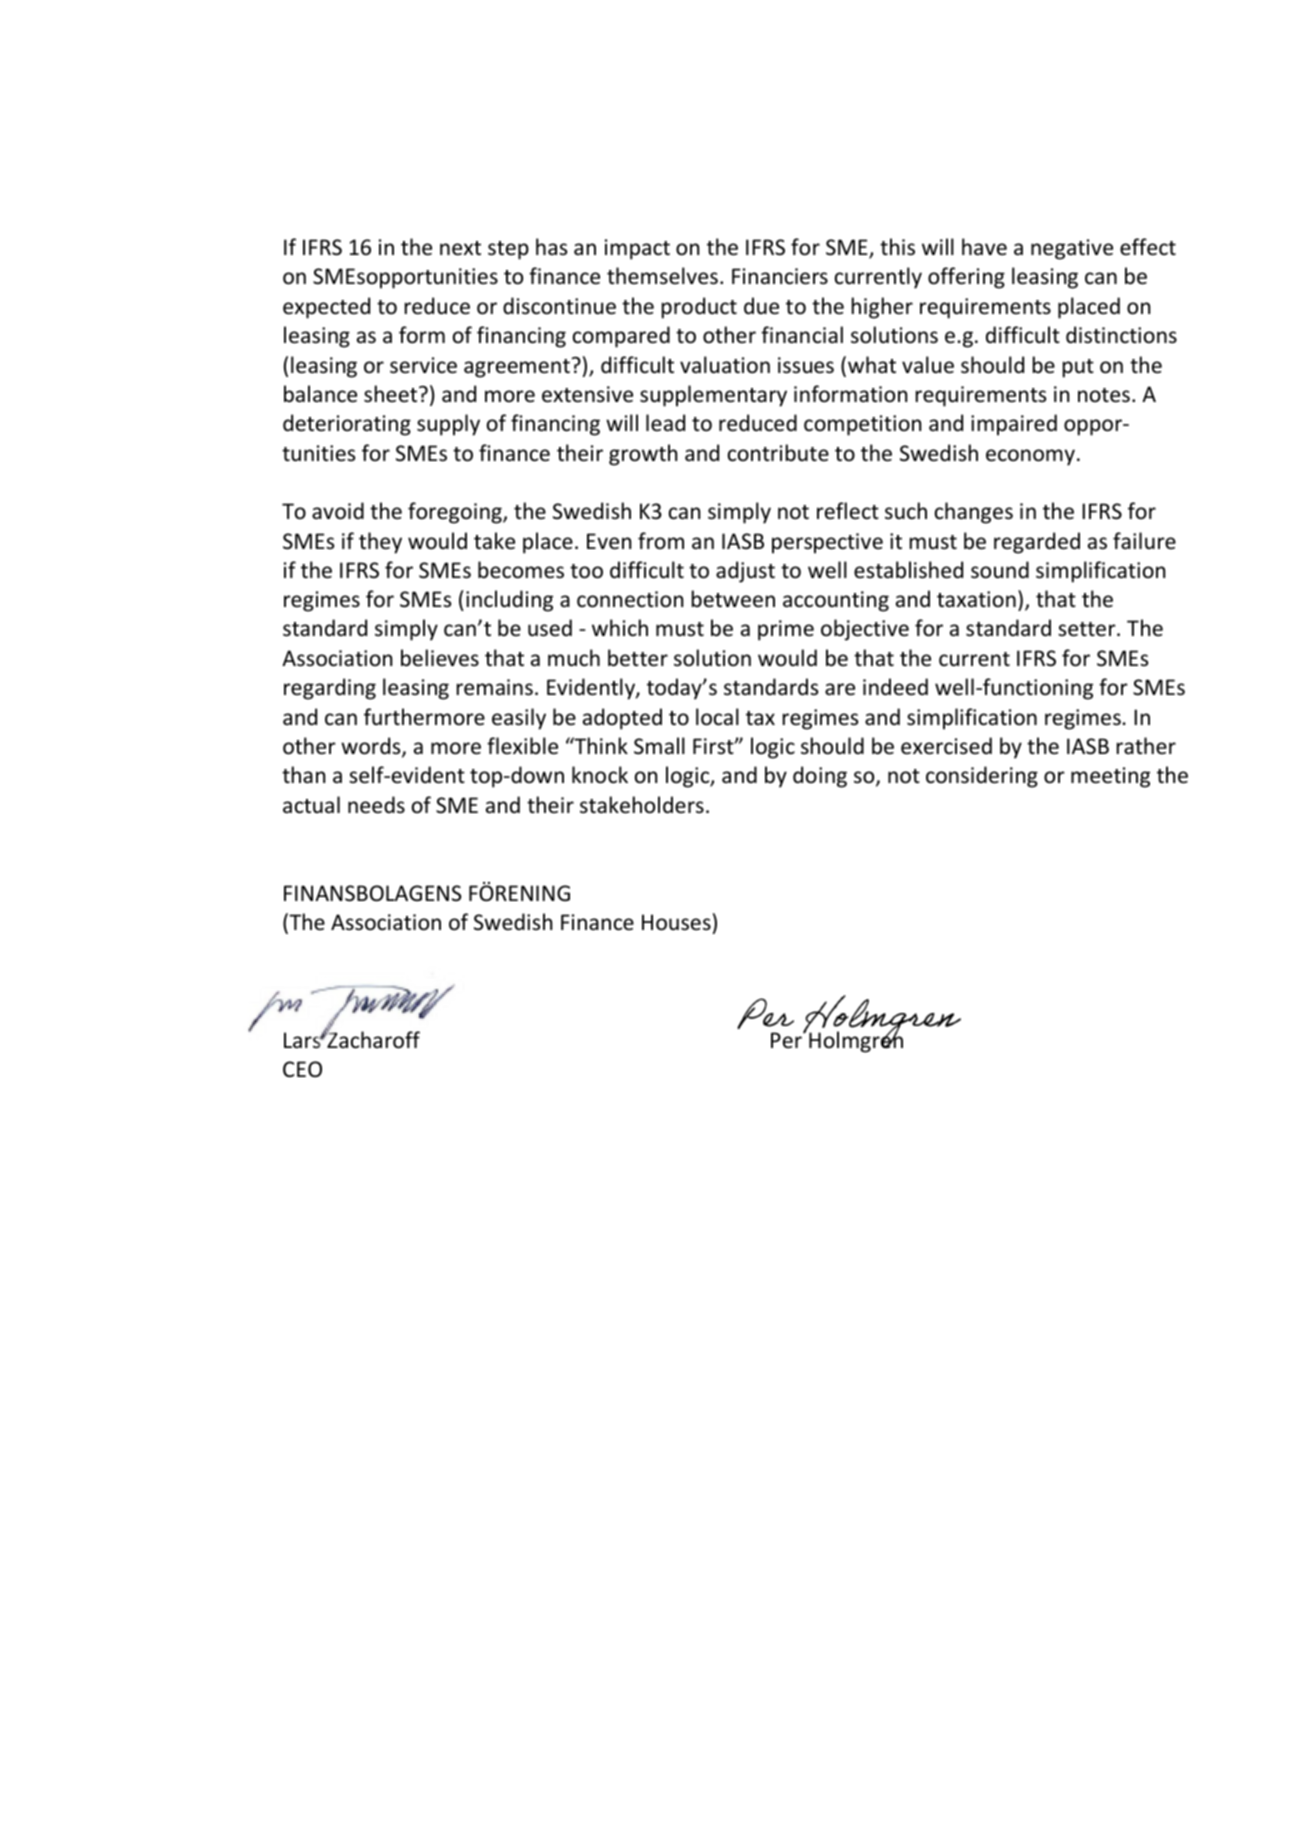 Image resolution: width=1301 pixels, height=1841 pixels. Describe the element at coordinates (1110, 777) in the page. I see `meeting` at that location.
